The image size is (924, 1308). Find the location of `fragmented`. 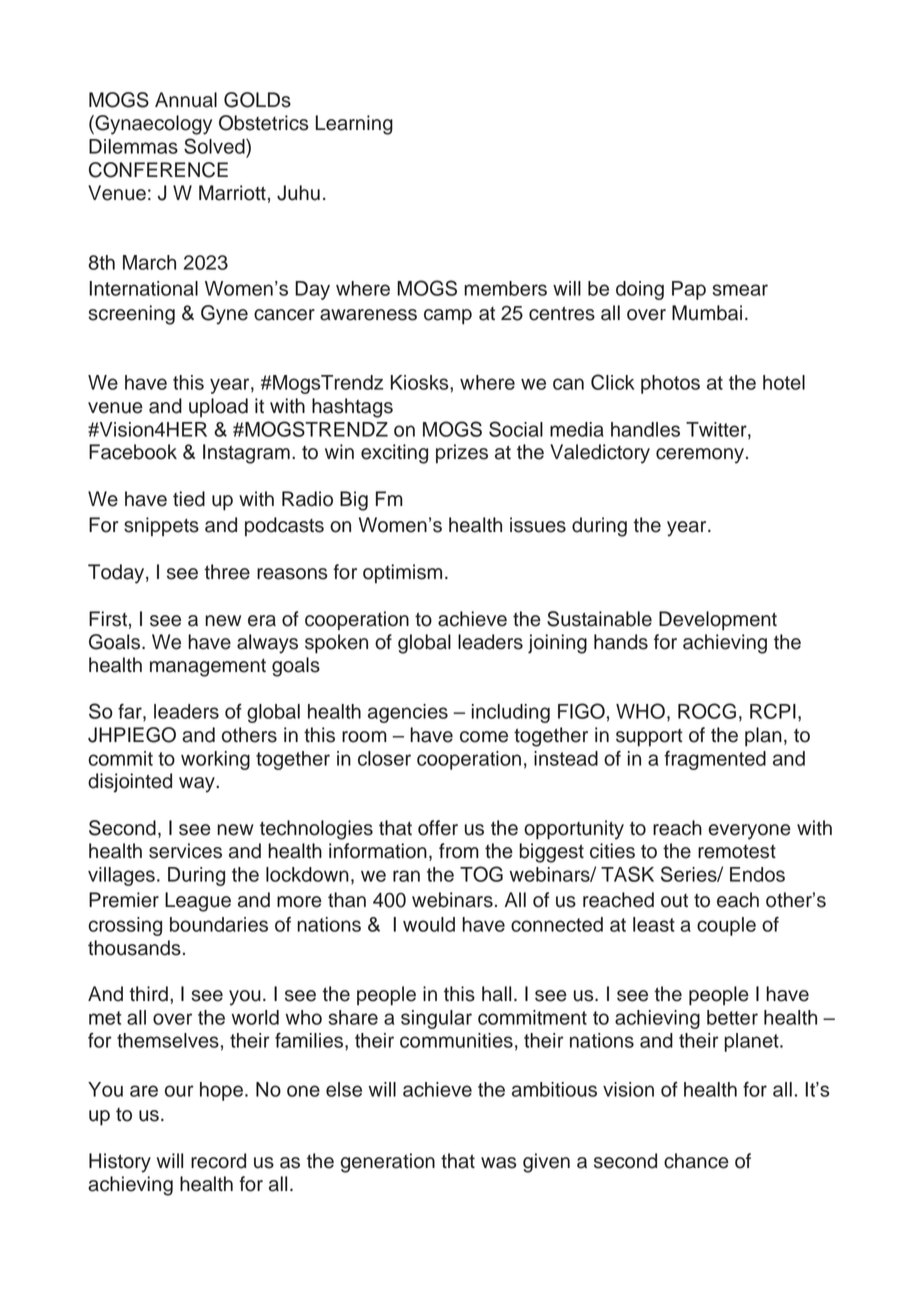

fragmented is located at coordinates (715, 760).
